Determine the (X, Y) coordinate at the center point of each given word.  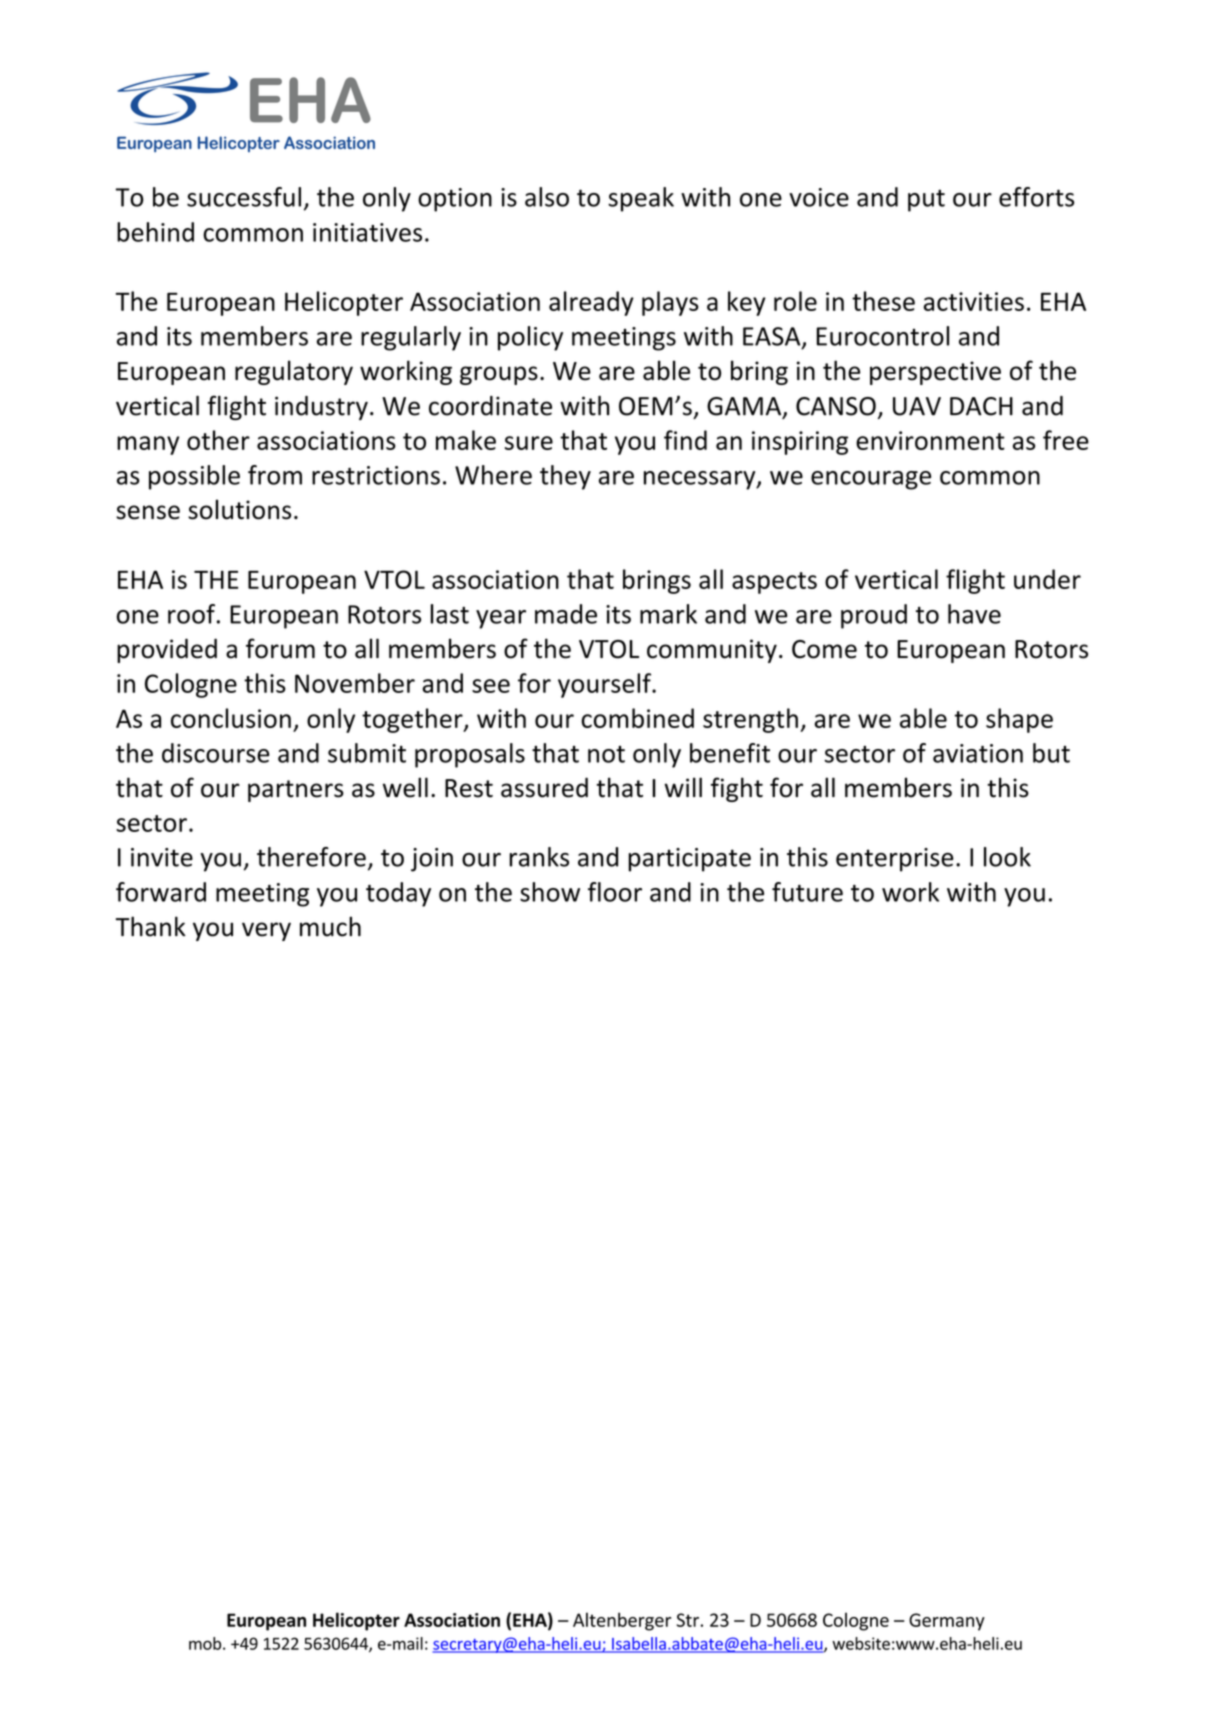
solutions (239, 509)
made (566, 614)
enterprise (895, 860)
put (926, 200)
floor (615, 892)
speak (641, 199)
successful (244, 197)
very (266, 931)
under (1047, 579)
